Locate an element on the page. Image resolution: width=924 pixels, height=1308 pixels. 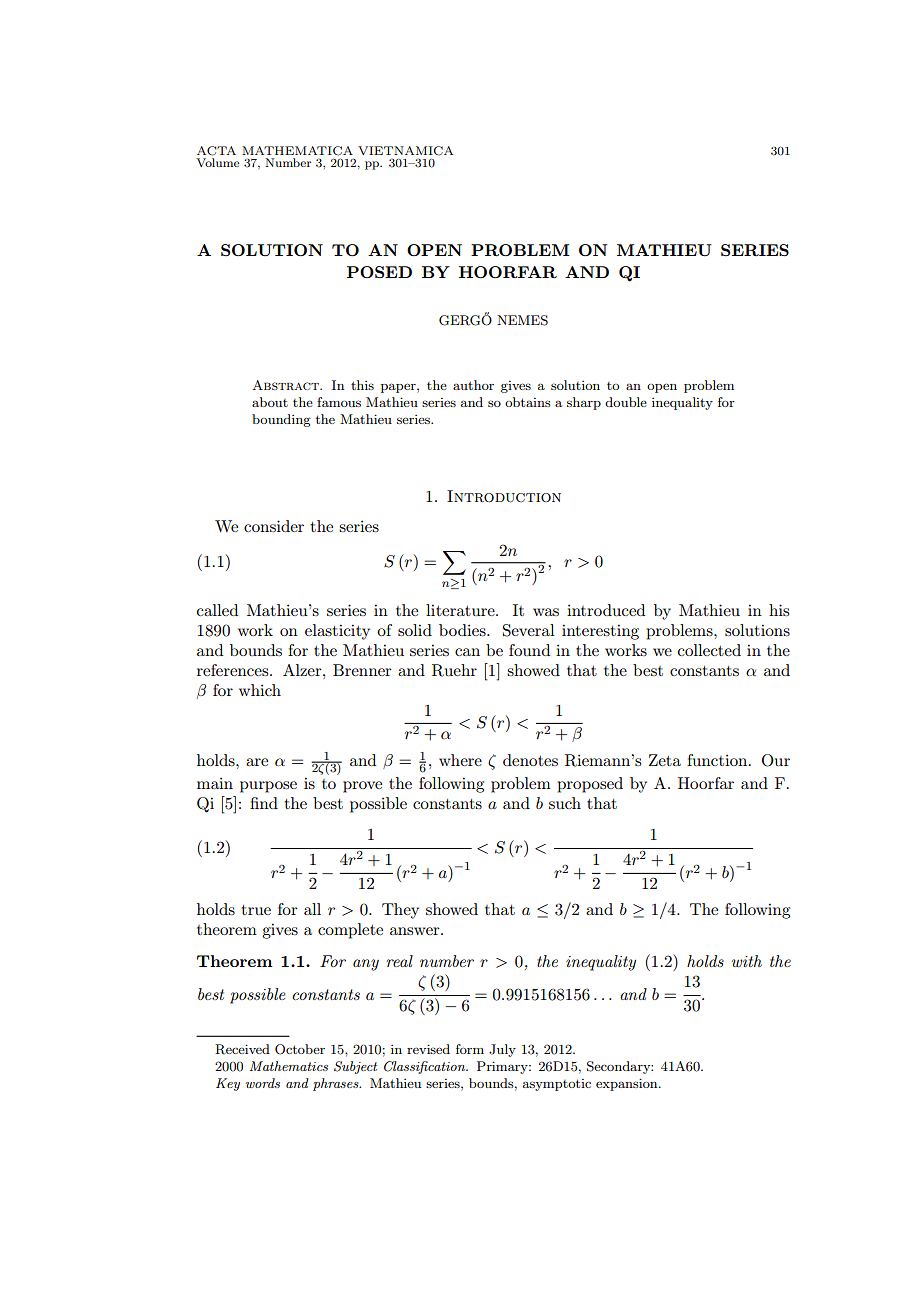
author is located at coordinates (473, 385).
